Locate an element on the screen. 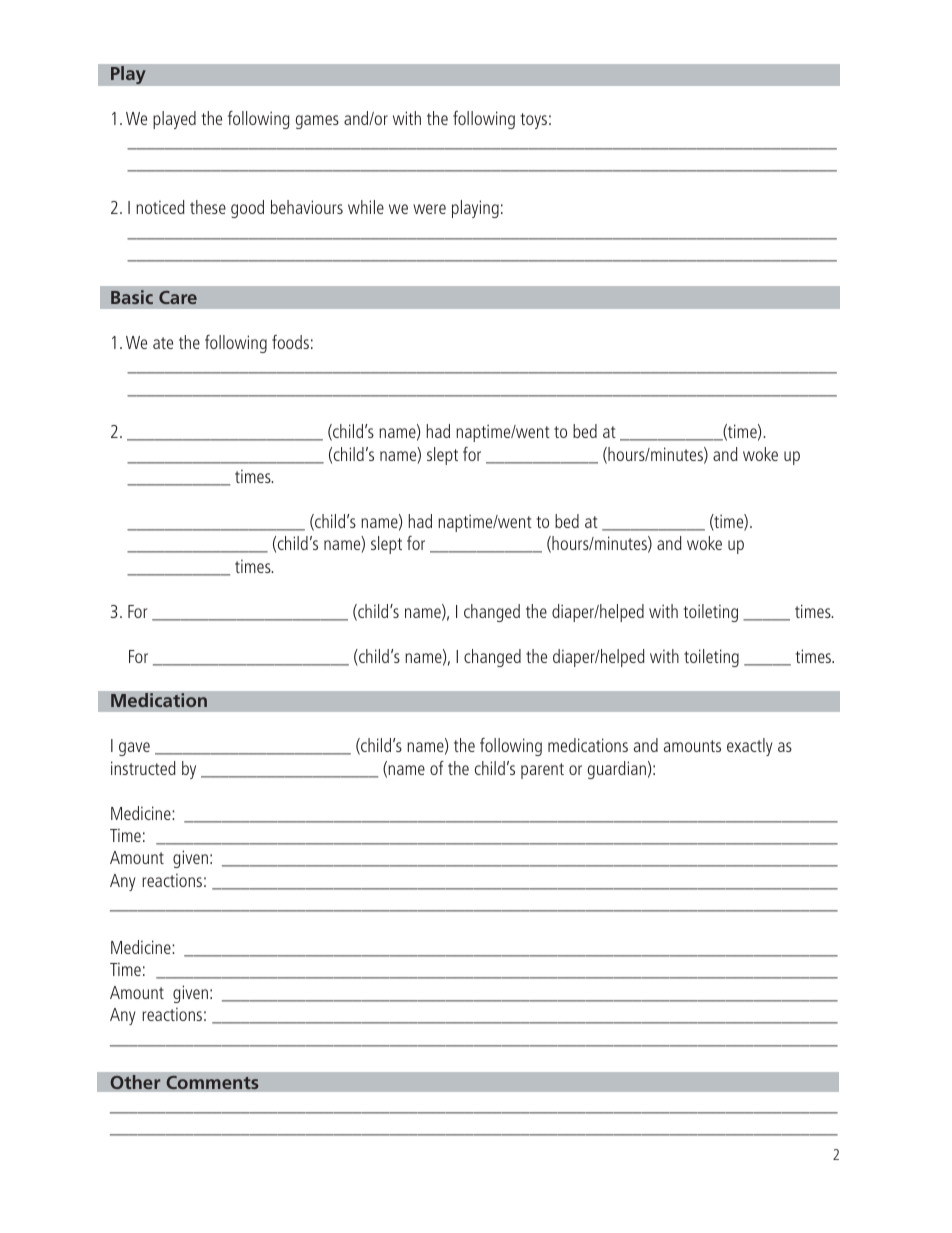  were is located at coordinates (429, 209).
